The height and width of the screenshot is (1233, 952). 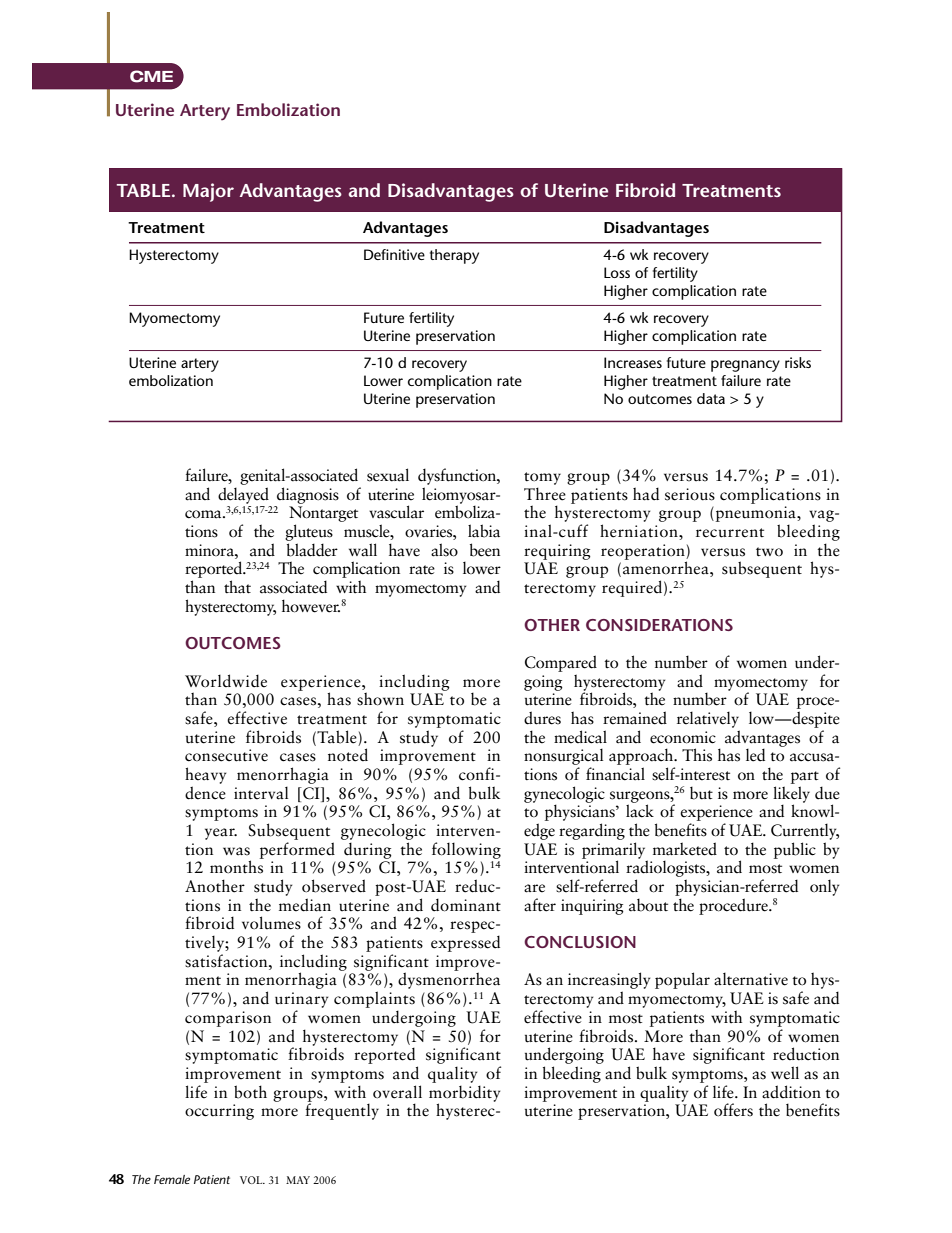 I want to click on public, so click(x=795, y=850).
